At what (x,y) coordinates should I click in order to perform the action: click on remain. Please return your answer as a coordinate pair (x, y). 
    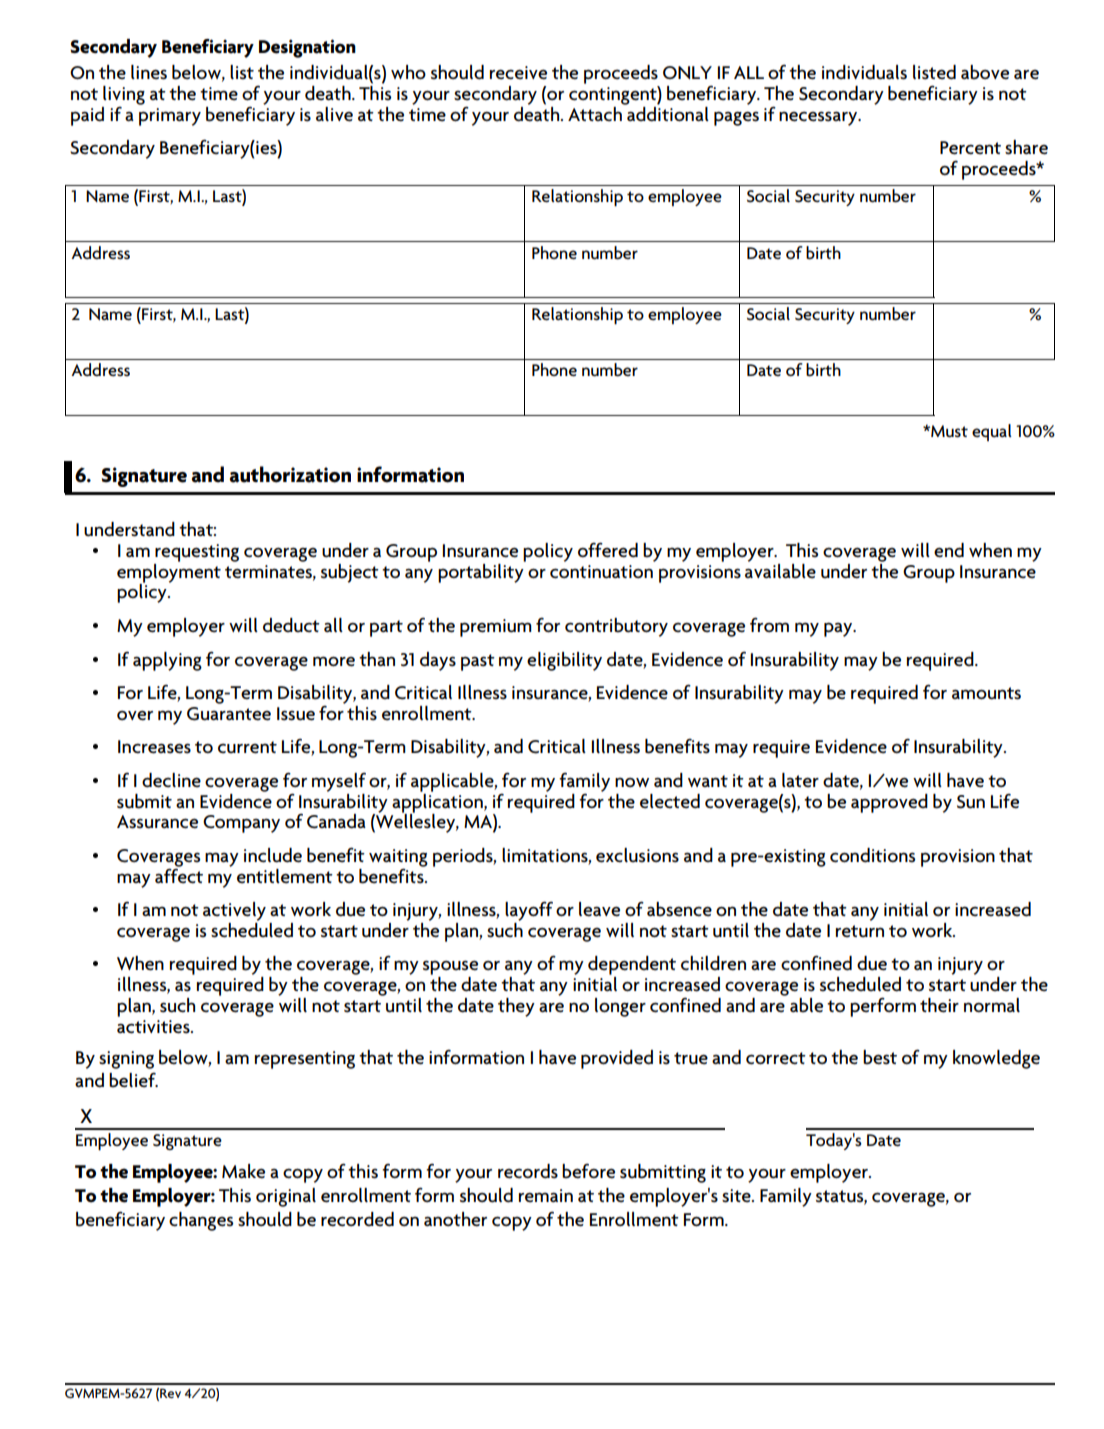
    Looking at the image, I should click on (546, 1196).
